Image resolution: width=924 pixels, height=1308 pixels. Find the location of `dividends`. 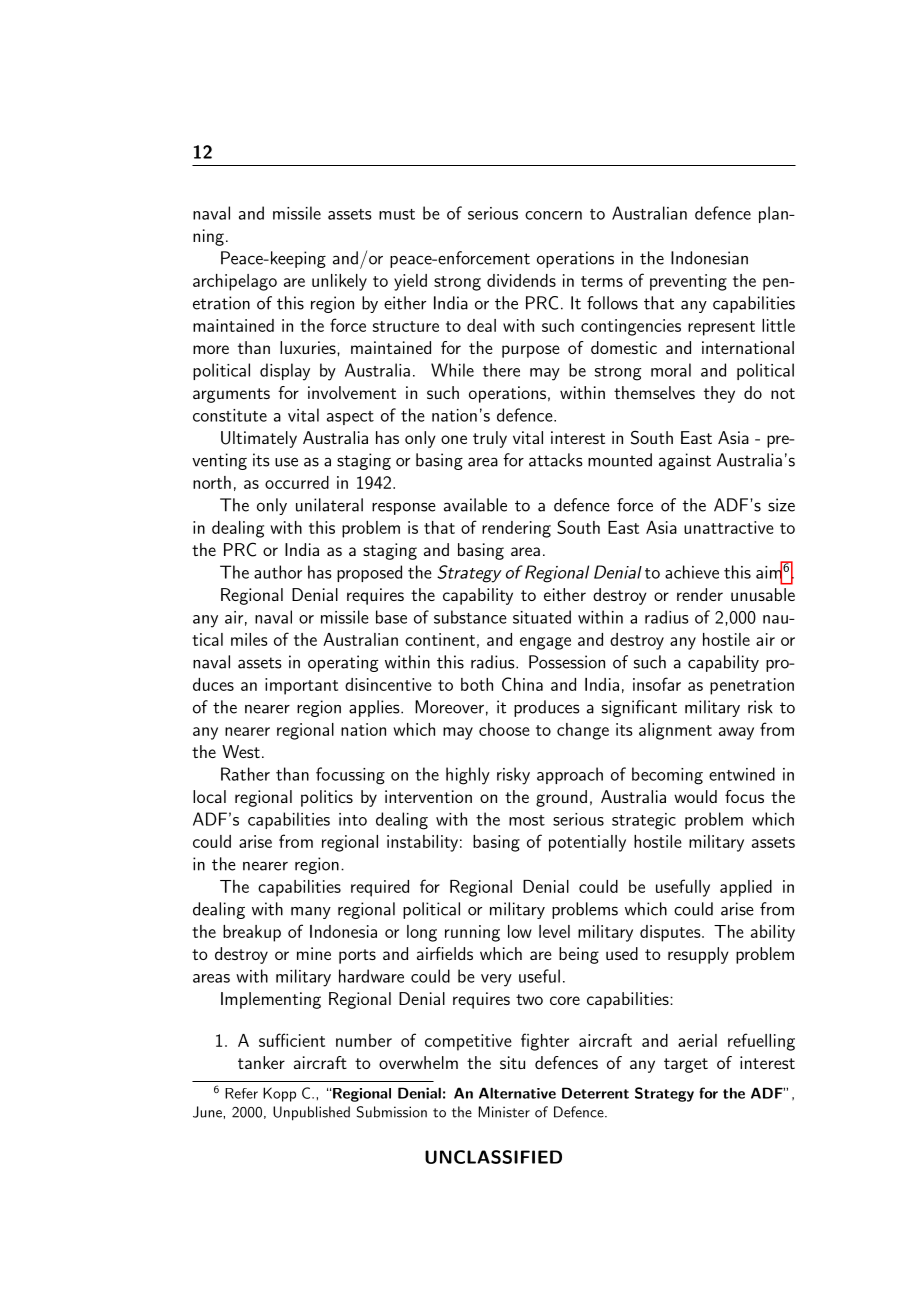

dividends is located at coordinates (521, 280).
